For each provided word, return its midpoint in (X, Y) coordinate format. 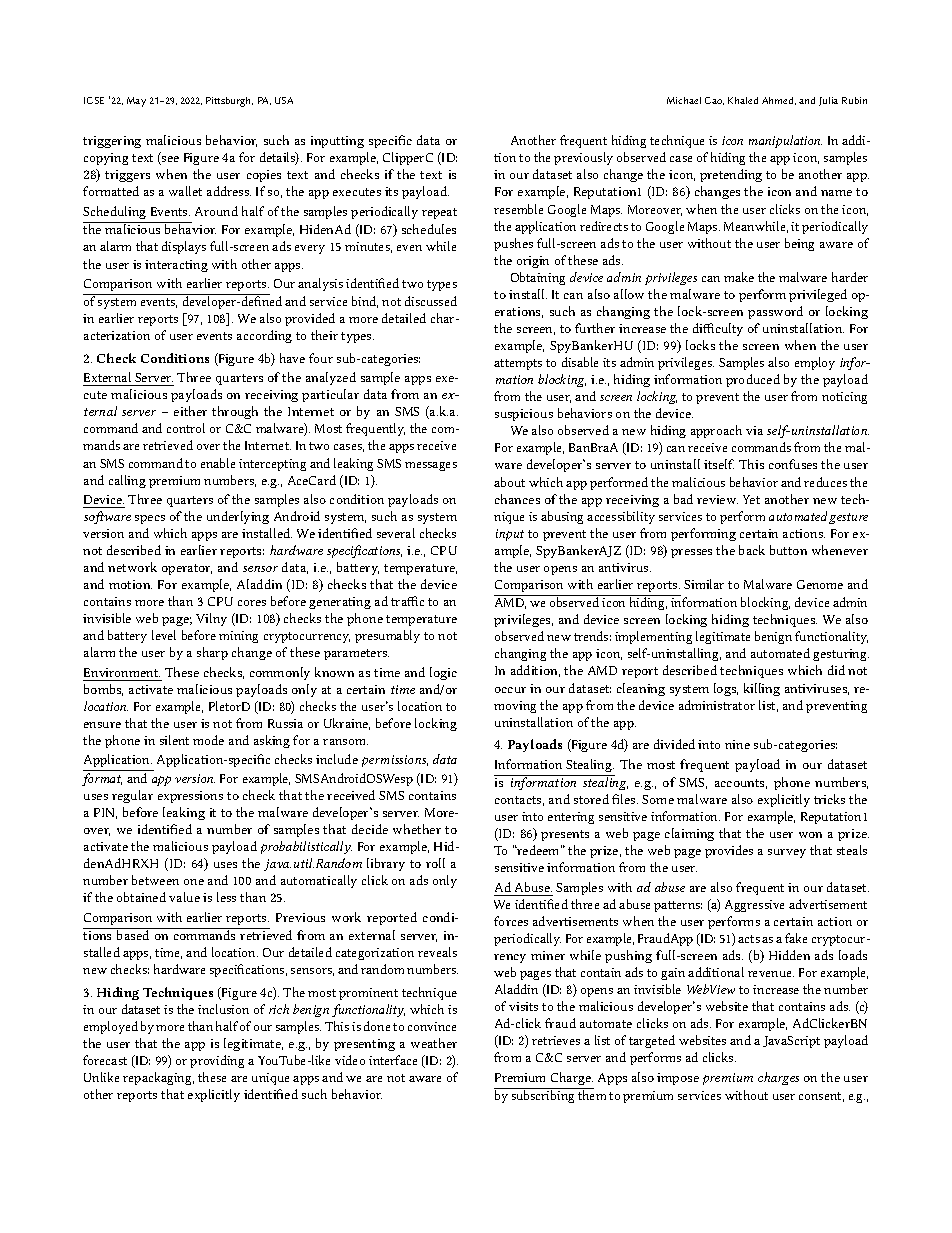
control (186, 428)
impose (678, 1079)
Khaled (743, 100)
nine (737, 744)
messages (431, 466)
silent (174, 740)
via (754, 430)
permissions (395, 761)
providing (217, 1061)
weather (434, 1043)
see (169, 160)
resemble (518, 209)
